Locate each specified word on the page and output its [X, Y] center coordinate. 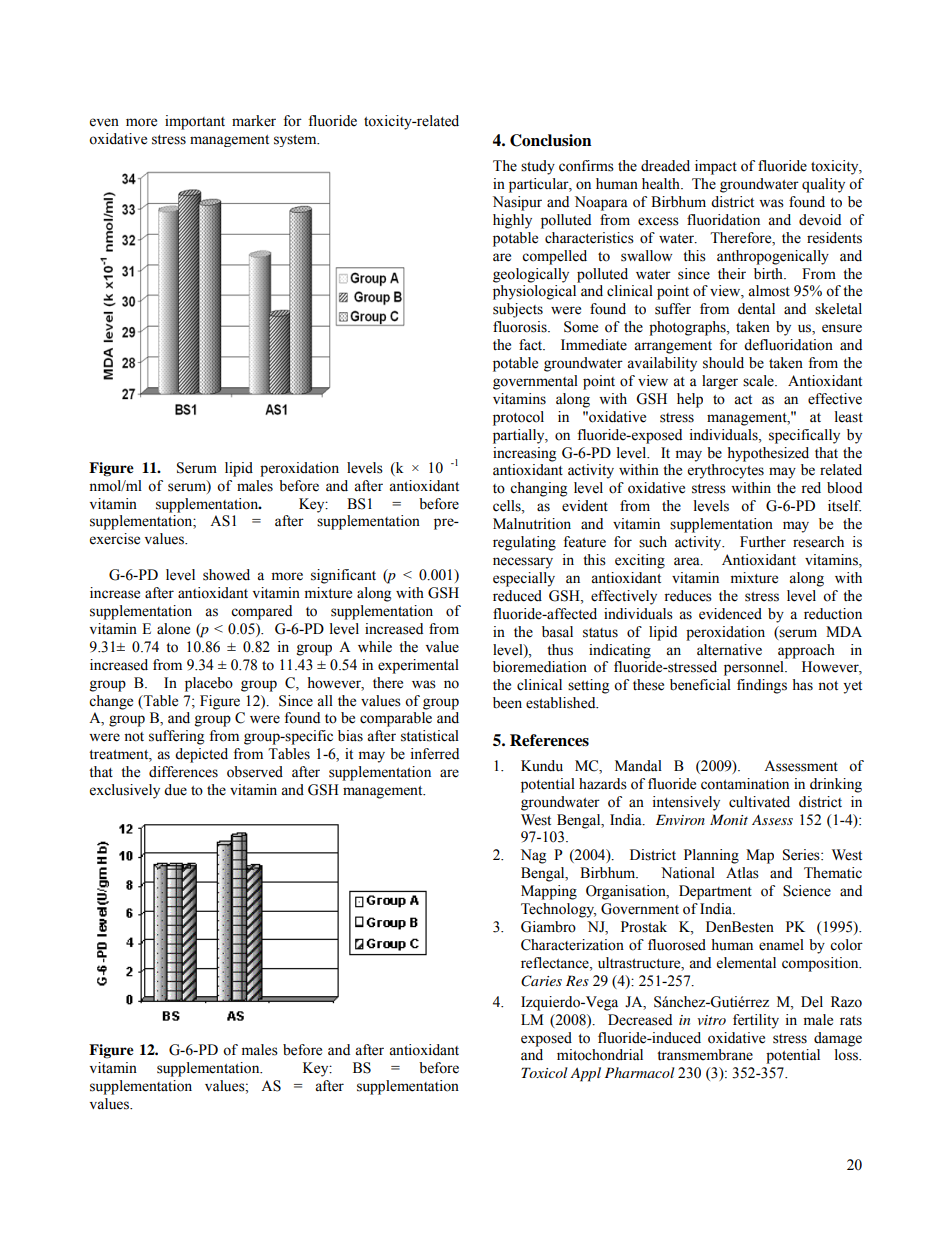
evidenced [730, 614]
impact [716, 167]
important [195, 122]
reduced [517, 596]
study [538, 167]
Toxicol [544, 1072]
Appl [585, 1074]
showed [226, 575]
